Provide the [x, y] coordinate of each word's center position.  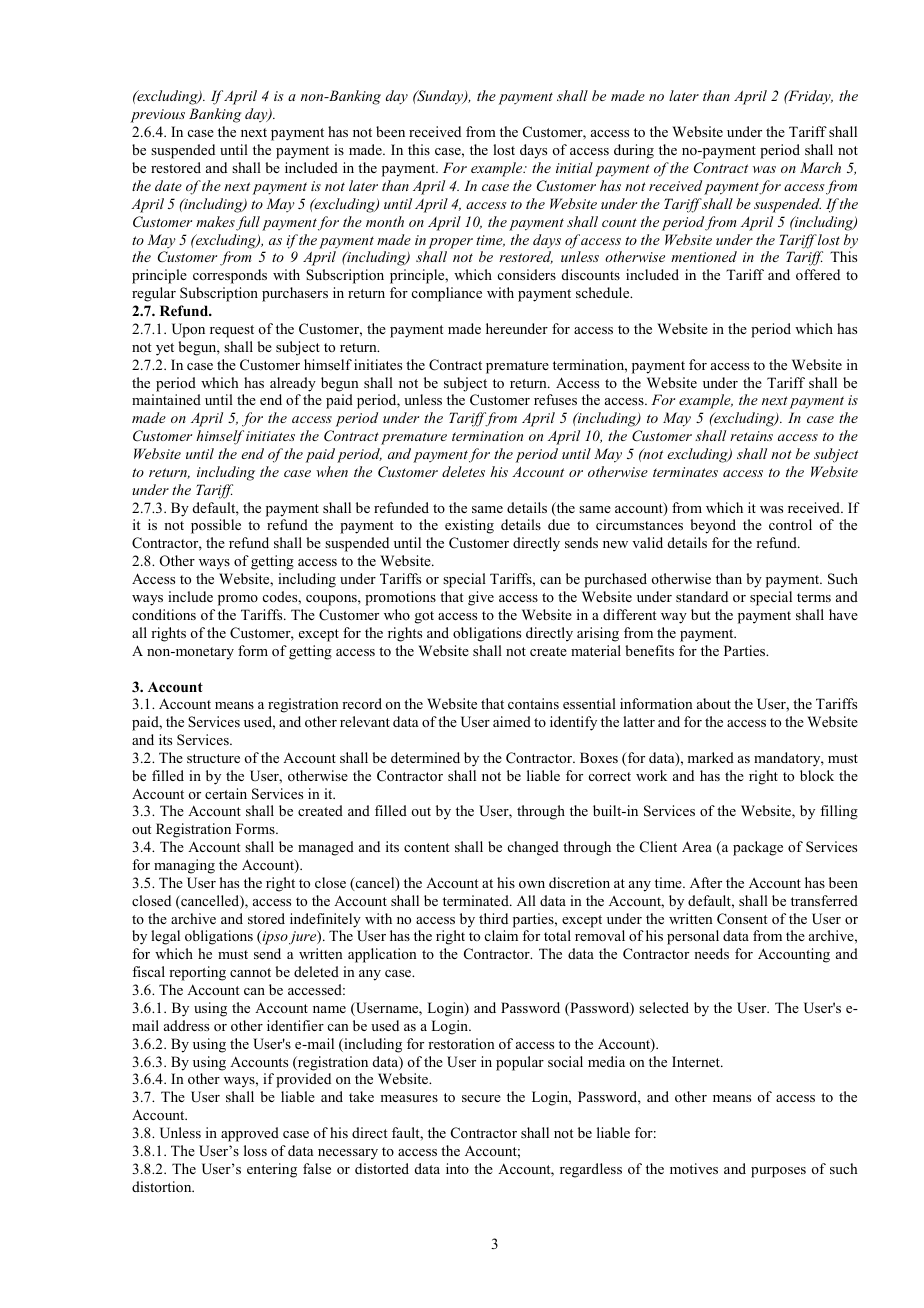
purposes [778, 1172]
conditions [164, 614]
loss [255, 1150]
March [820, 167]
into [457, 1168]
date [168, 185]
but [700, 614]
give [481, 598]
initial [574, 167]
